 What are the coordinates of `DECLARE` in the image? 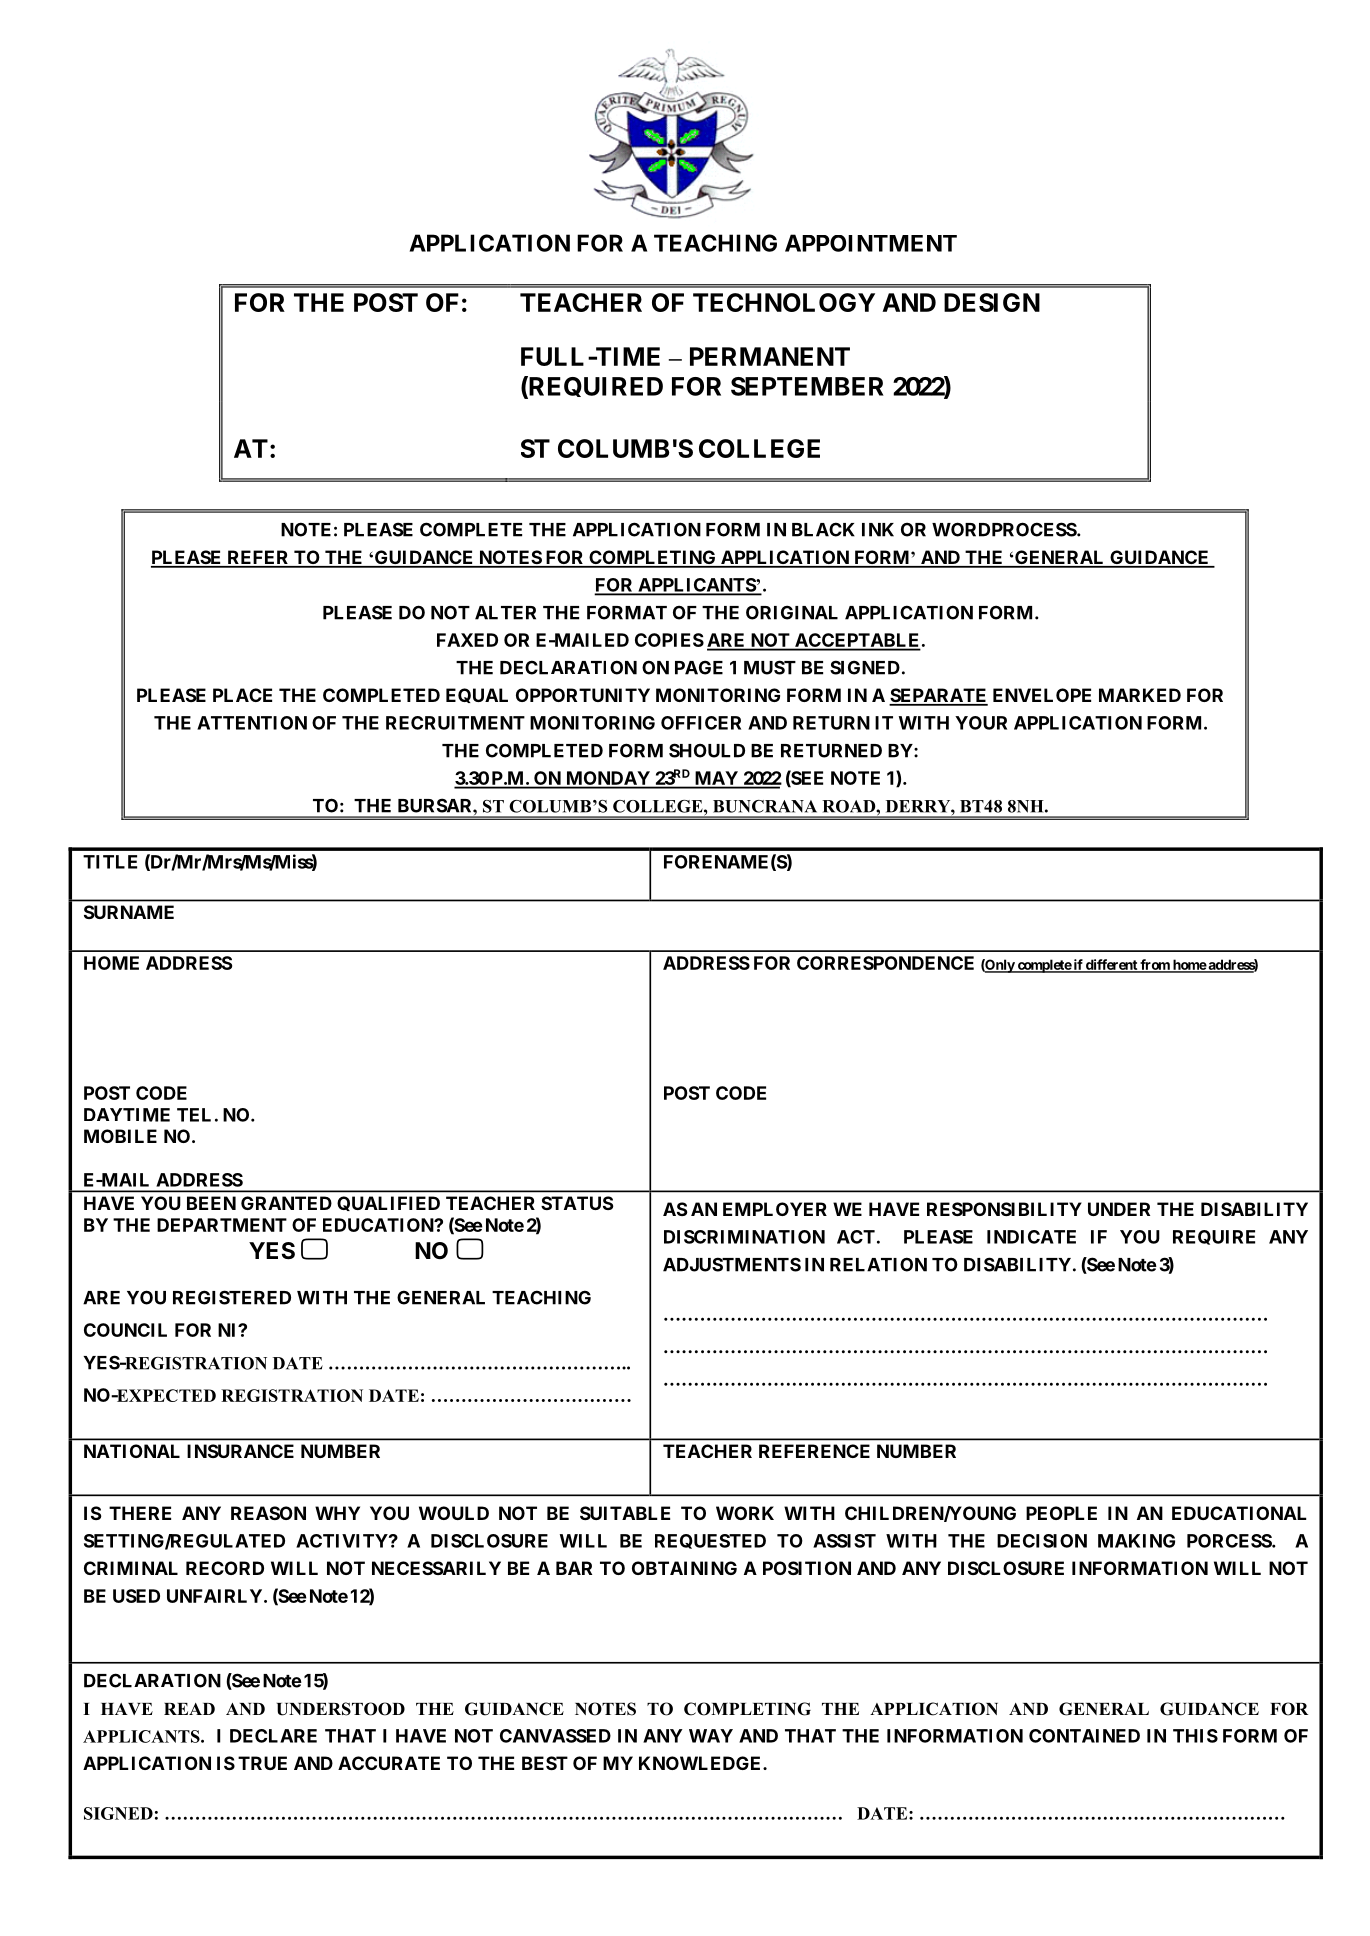 It's located at (273, 1736).
